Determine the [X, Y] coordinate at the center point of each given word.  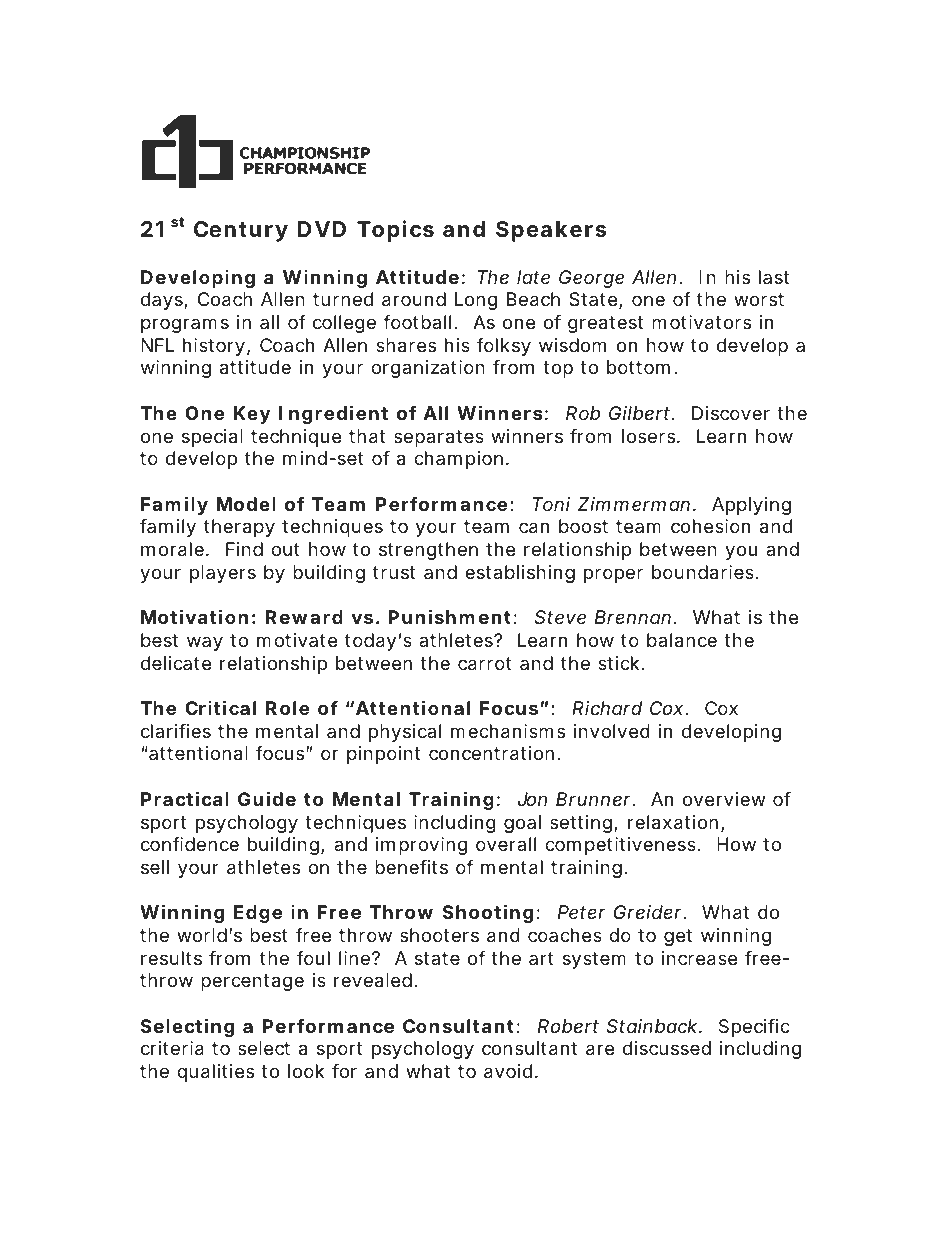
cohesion [710, 526]
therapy [239, 528]
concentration [491, 753]
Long [476, 301]
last [774, 277]
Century [241, 231]
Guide [267, 798]
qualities [215, 1073]
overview [724, 799]
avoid [508, 1071]
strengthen [428, 551]
